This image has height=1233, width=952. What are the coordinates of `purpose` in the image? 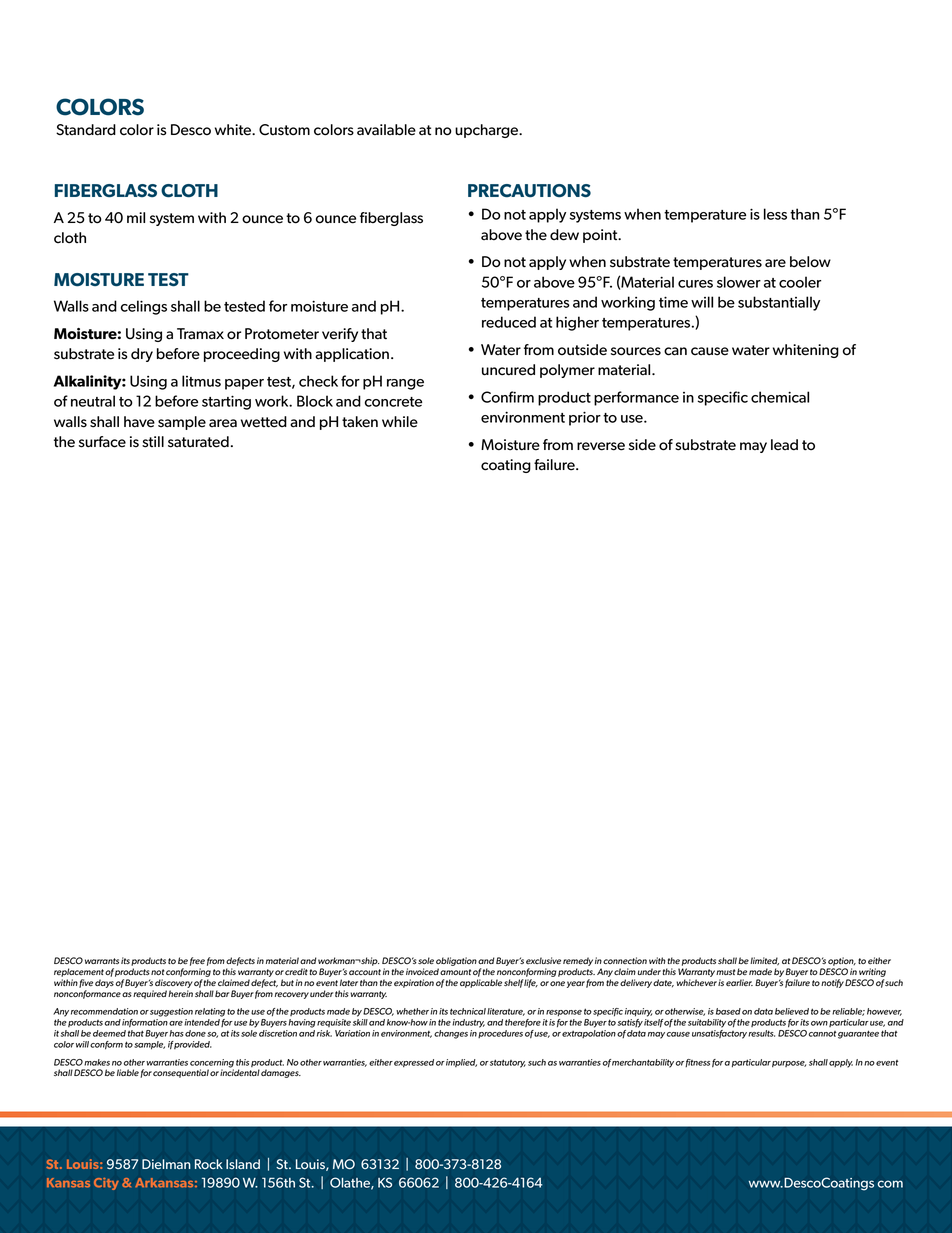 It's located at (789, 1064).
